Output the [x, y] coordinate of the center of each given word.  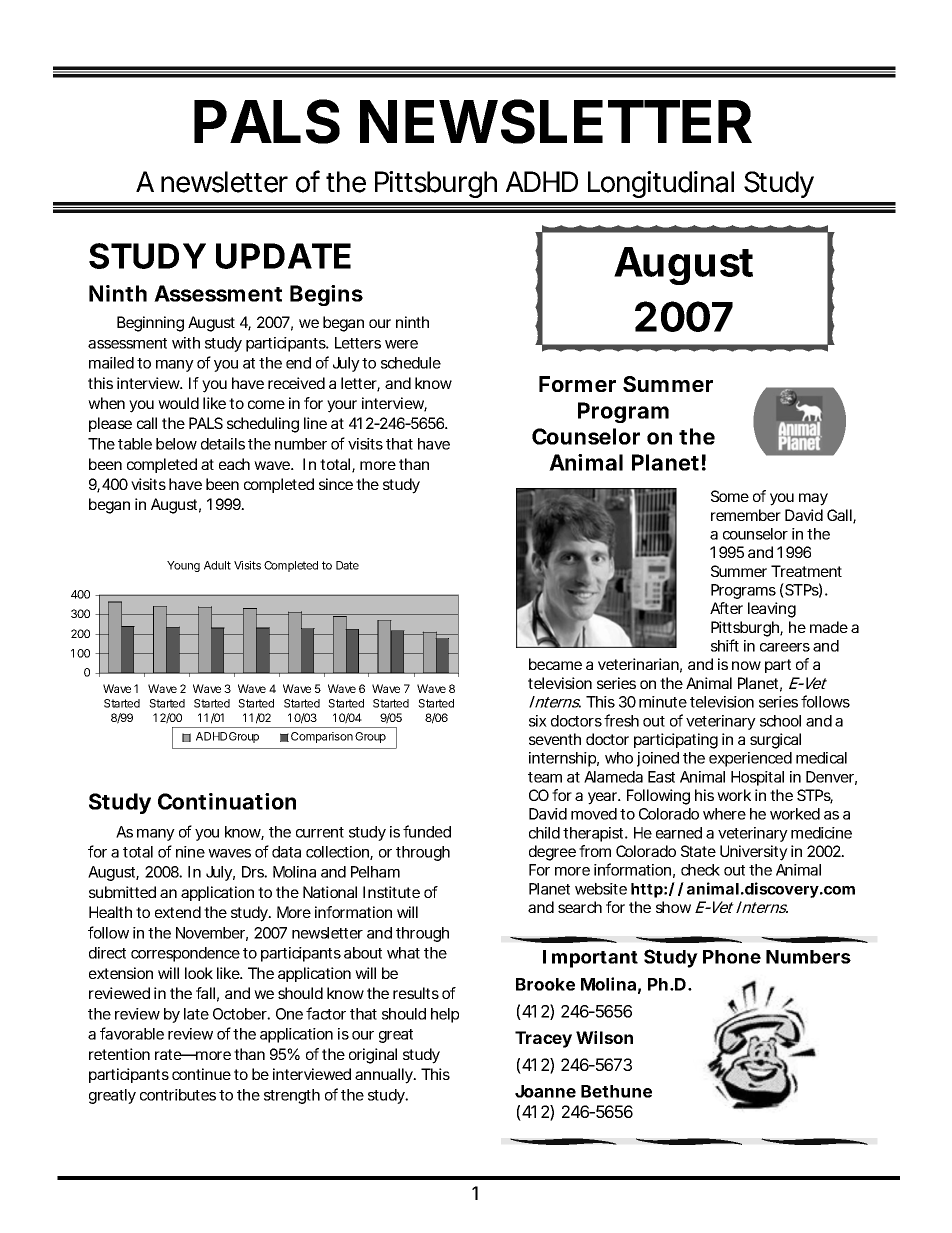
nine [190, 852]
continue [201, 1074]
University [754, 853]
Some [730, 496]
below [176, 444]
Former [577, 384]
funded [427, 831]
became [555, 664]
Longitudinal [661, 184]
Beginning [150, 324]
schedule [411, 363]
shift [725, 645]
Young [183, 566]
